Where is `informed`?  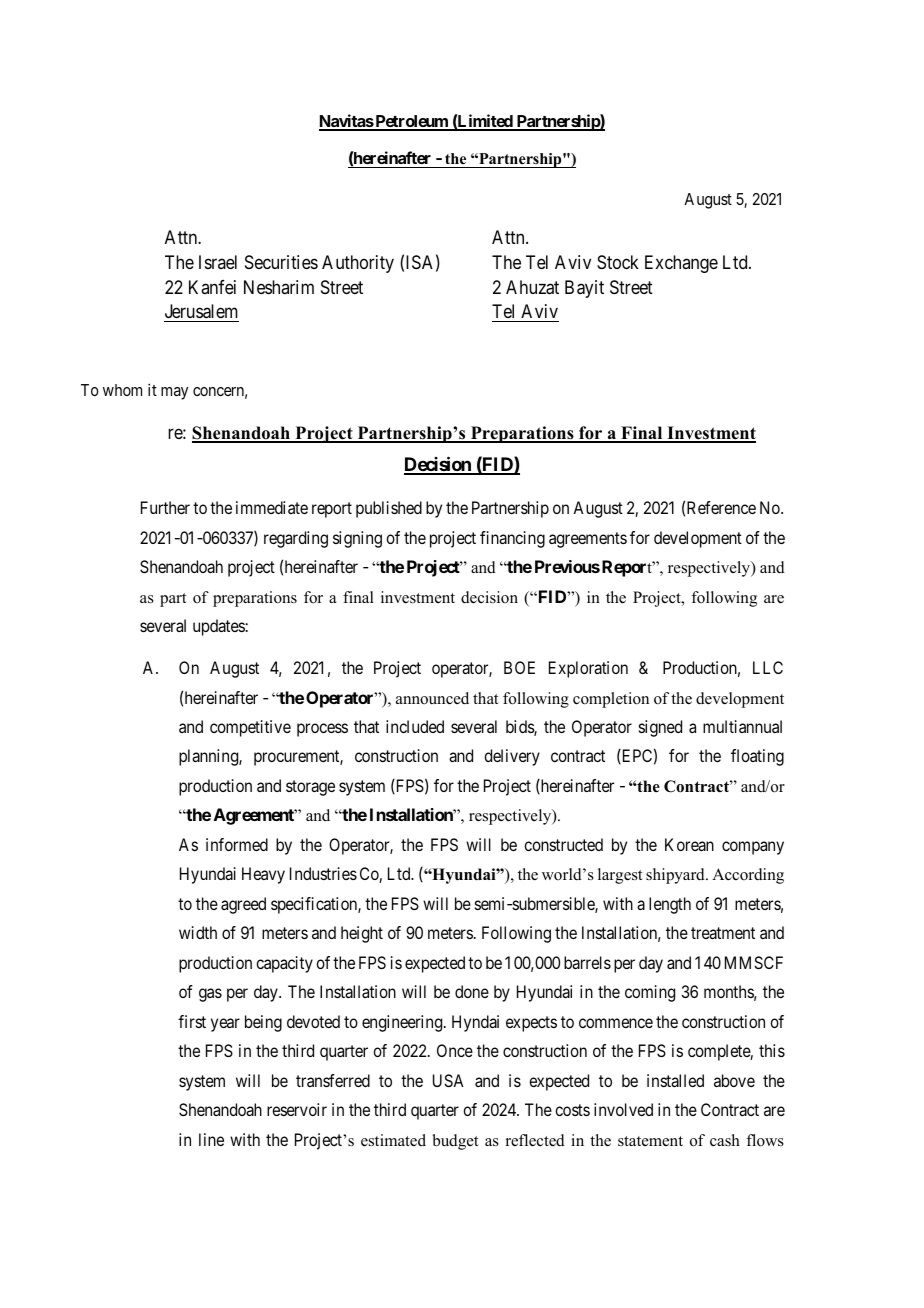 informed is located at coordinates (237, 844).
